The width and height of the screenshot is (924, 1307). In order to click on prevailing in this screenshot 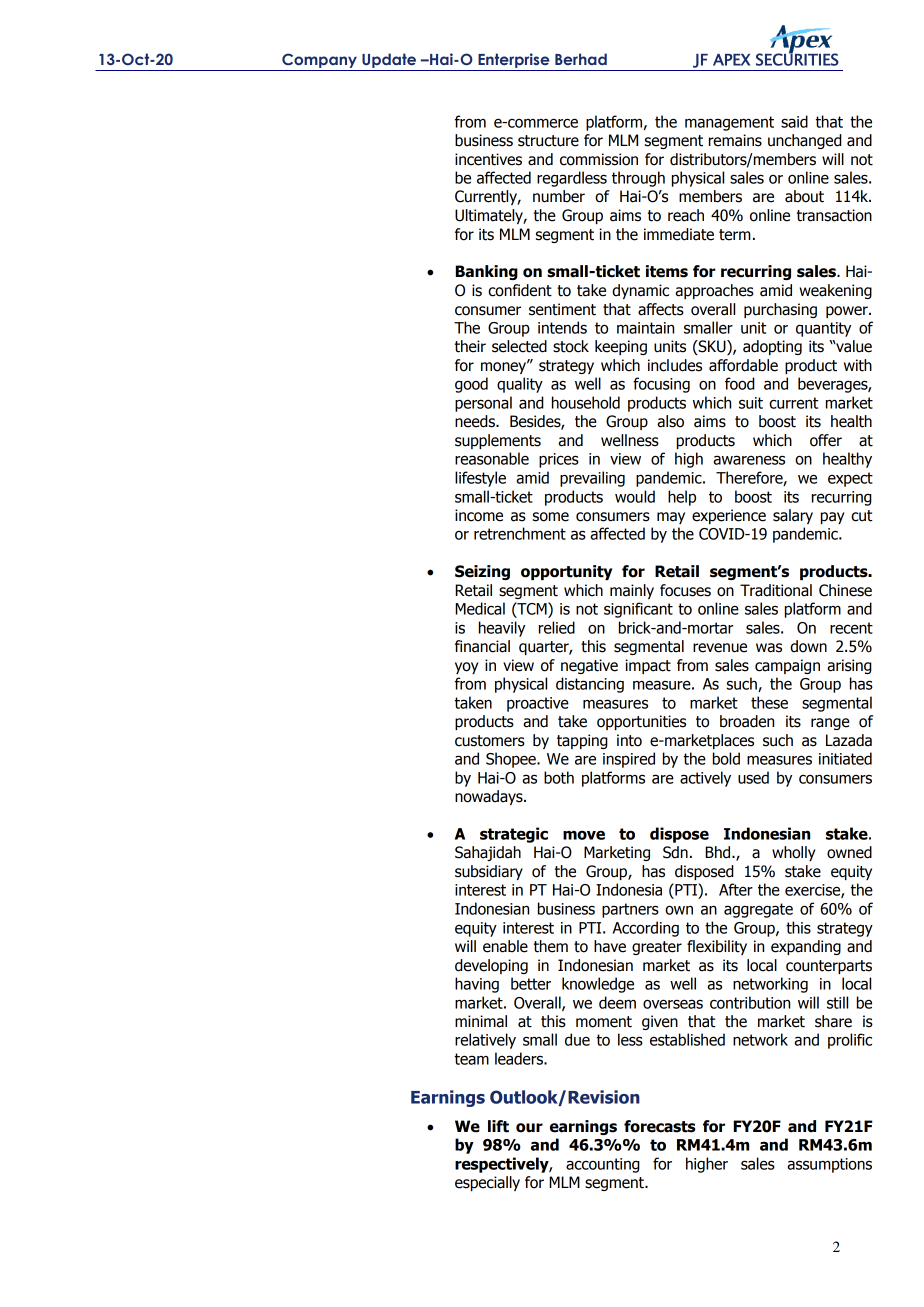, I will do `click(592, 479)`.
